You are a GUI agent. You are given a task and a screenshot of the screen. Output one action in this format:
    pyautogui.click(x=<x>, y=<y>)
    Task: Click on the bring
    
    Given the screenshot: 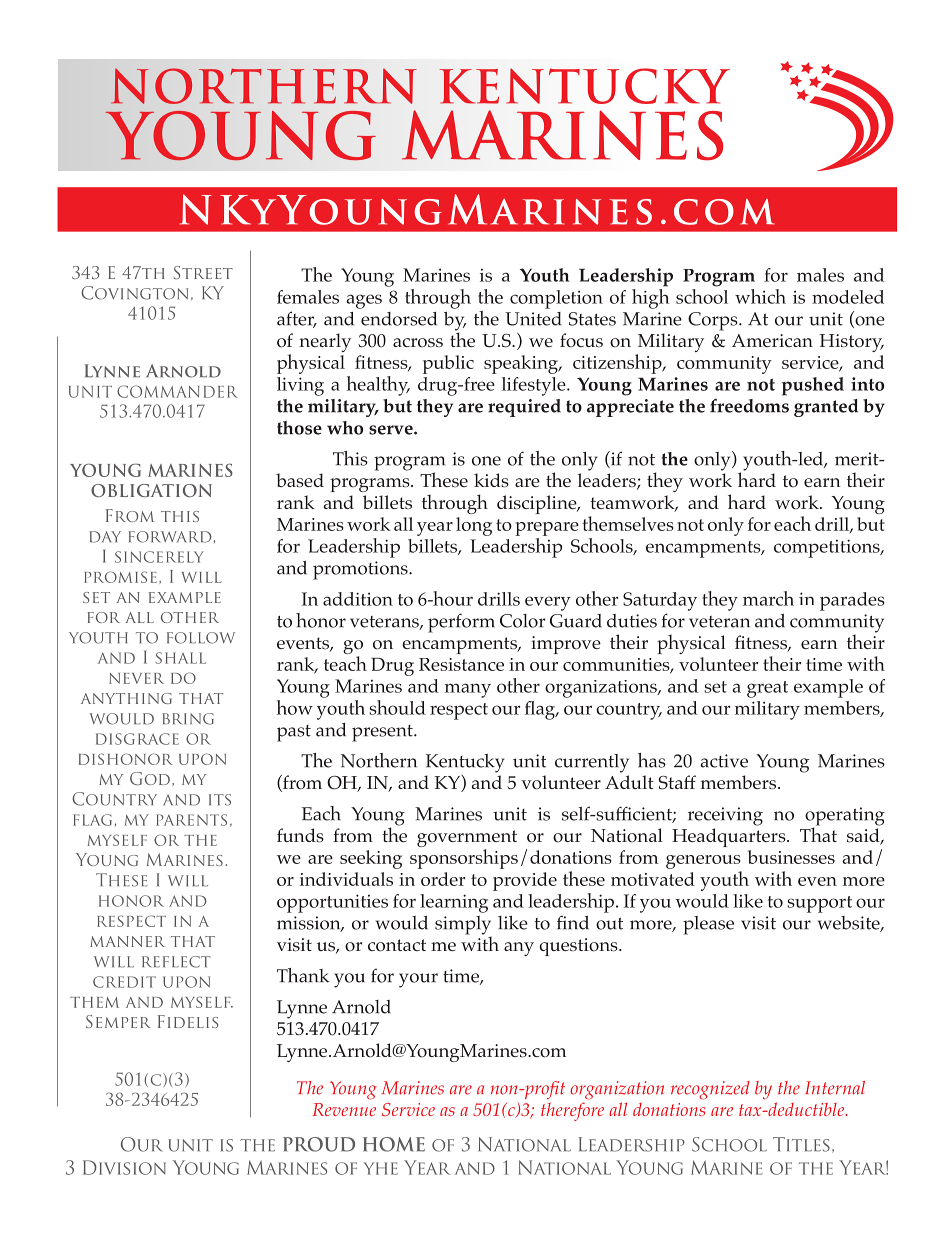 What is the action you would take?
    pyautogui.click(x=188, y=719)
